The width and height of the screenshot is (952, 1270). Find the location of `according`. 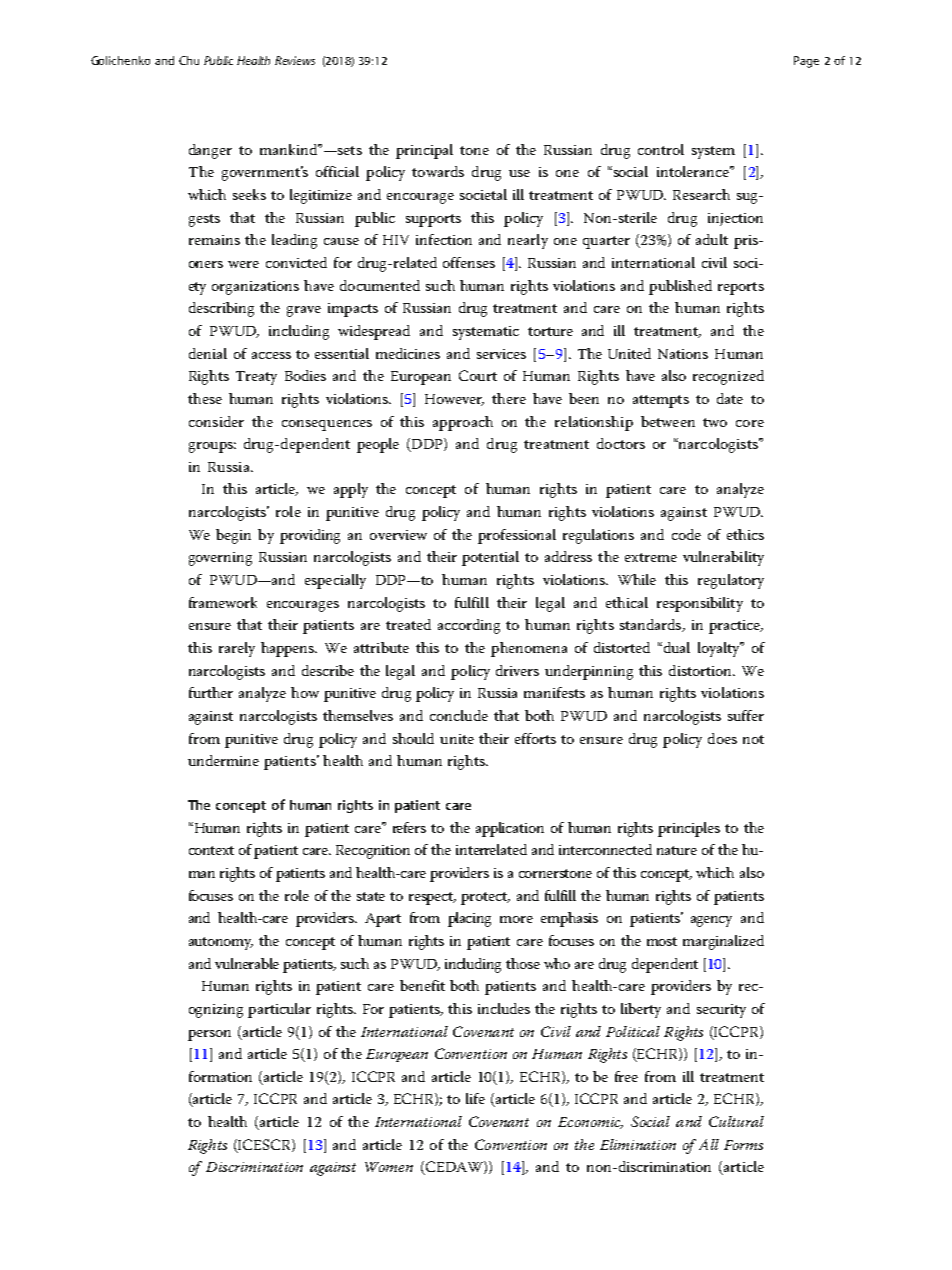

according is located at coordinates (469, 626).
